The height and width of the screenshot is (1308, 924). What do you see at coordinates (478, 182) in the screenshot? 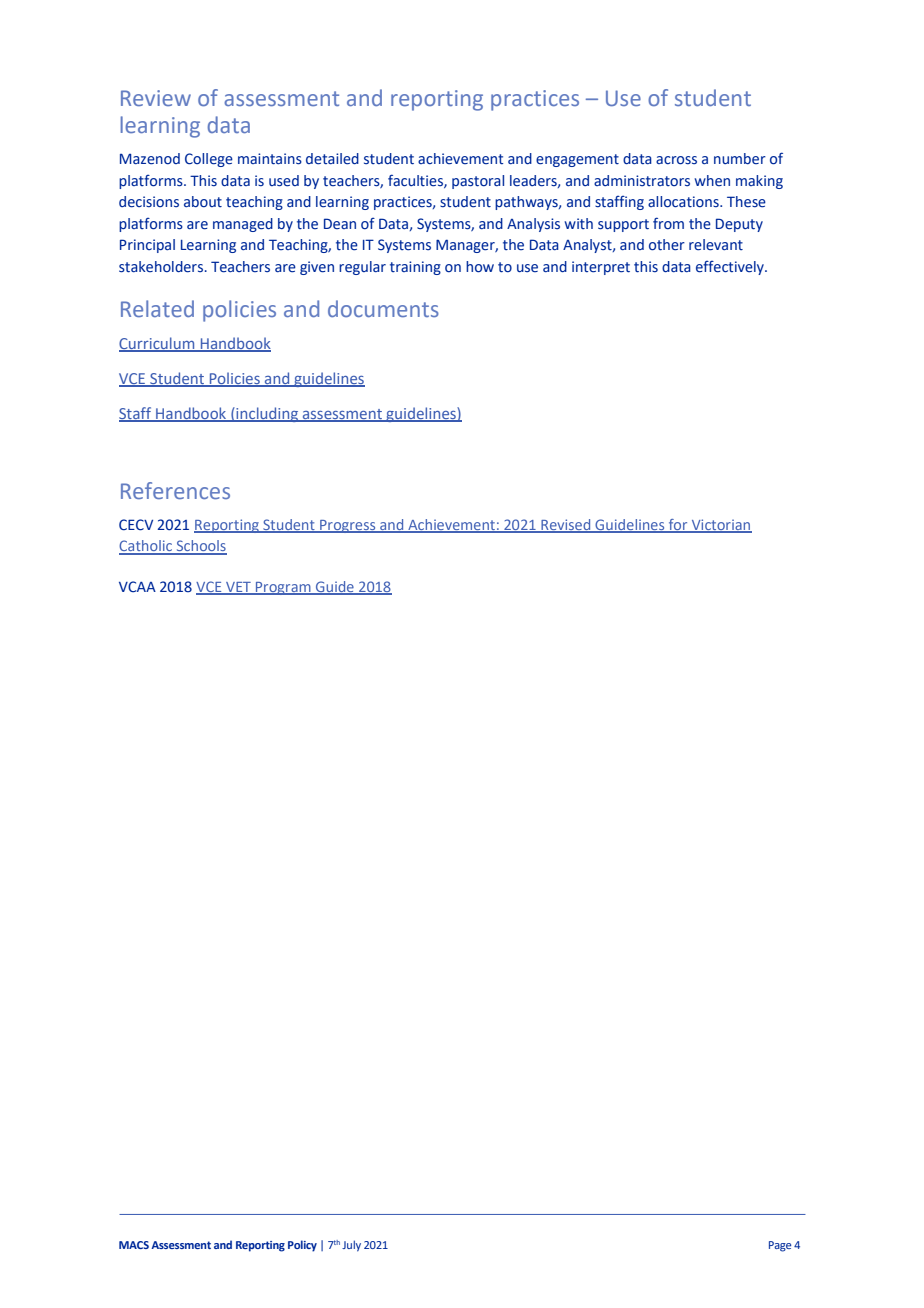
I see `pastoral` at bounding box center [478, 182].
